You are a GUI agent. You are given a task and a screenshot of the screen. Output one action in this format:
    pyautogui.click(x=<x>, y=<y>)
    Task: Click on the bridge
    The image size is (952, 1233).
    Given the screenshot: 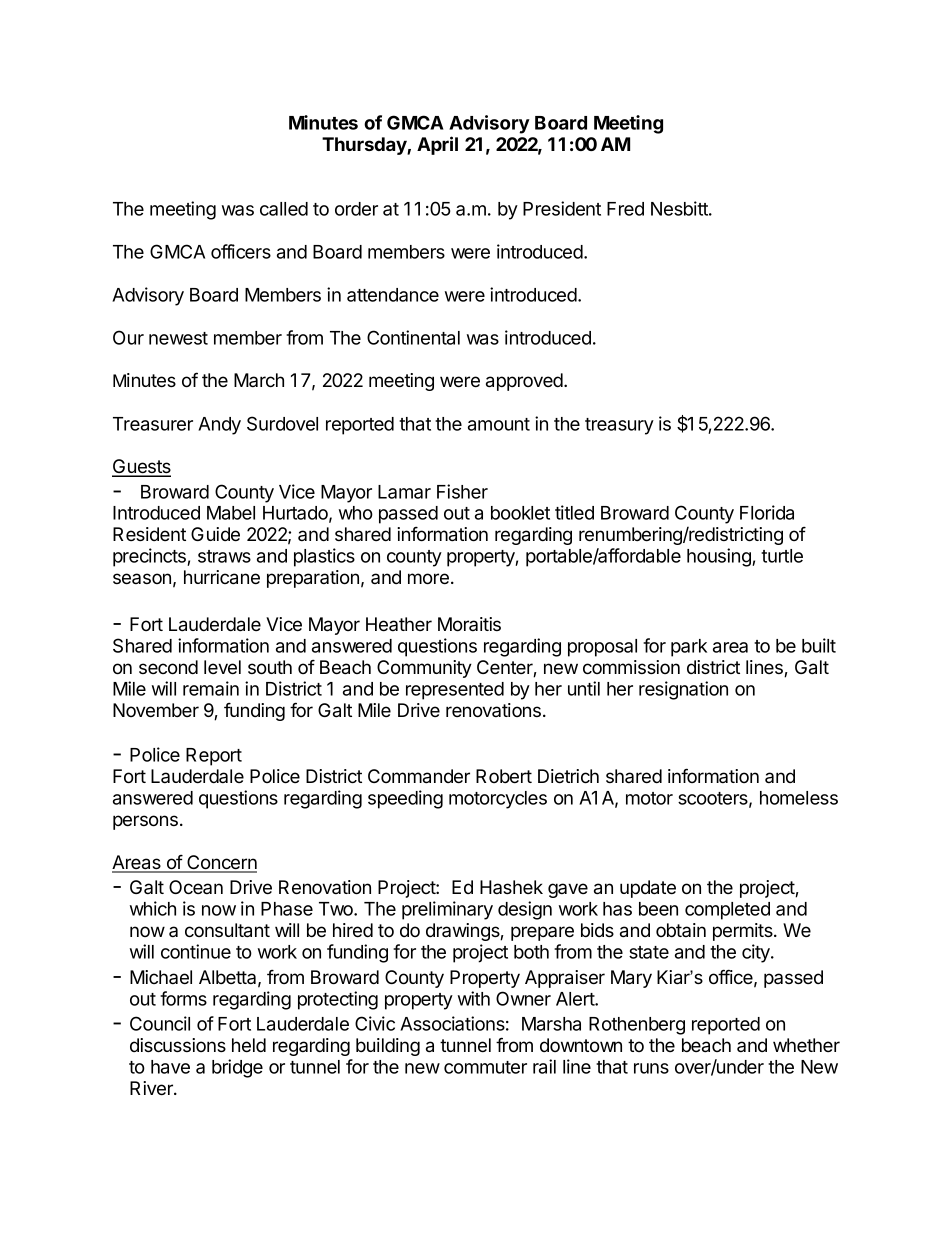 What is the action you would take?
    pyautogui.click(x=237, y=1068)
